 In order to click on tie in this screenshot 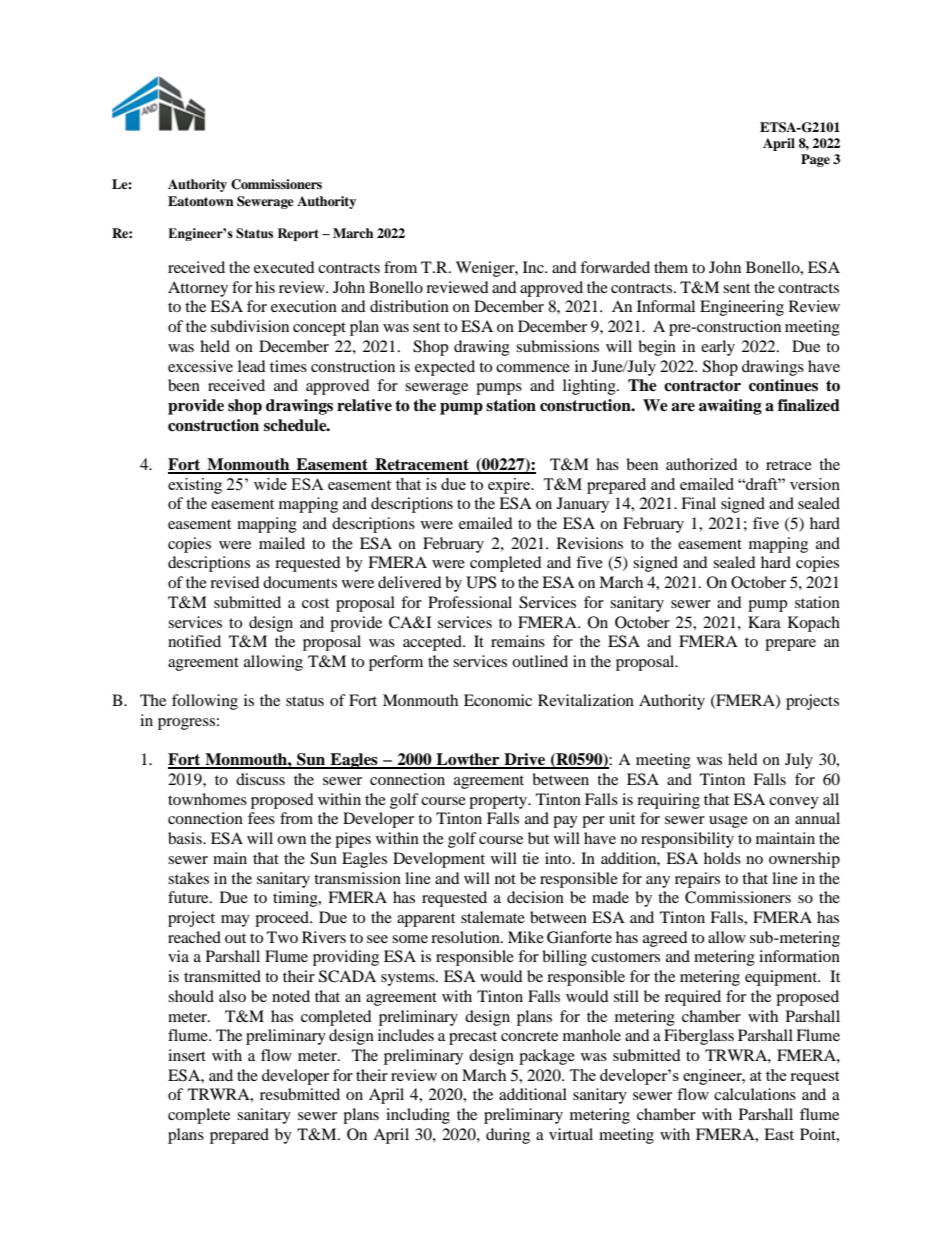, I will do `click(530, 858)`.
